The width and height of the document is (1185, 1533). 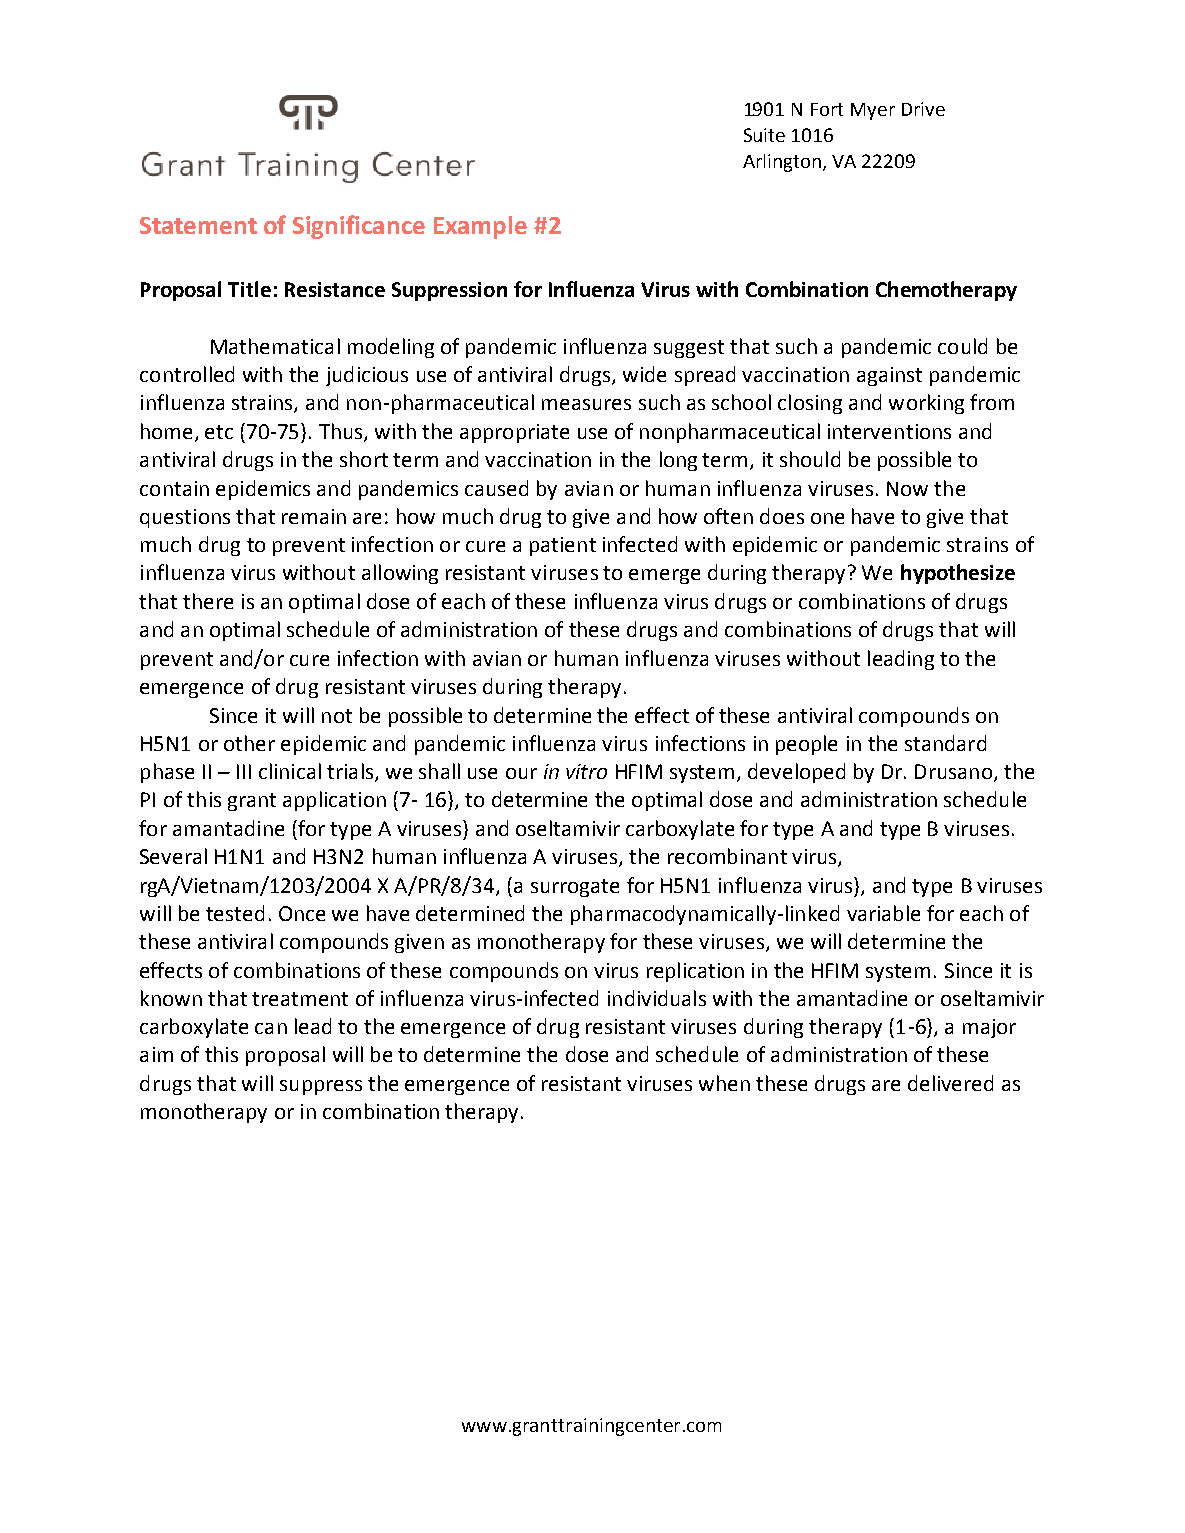 I want to click on Statement, so click(x=198, y=225).
